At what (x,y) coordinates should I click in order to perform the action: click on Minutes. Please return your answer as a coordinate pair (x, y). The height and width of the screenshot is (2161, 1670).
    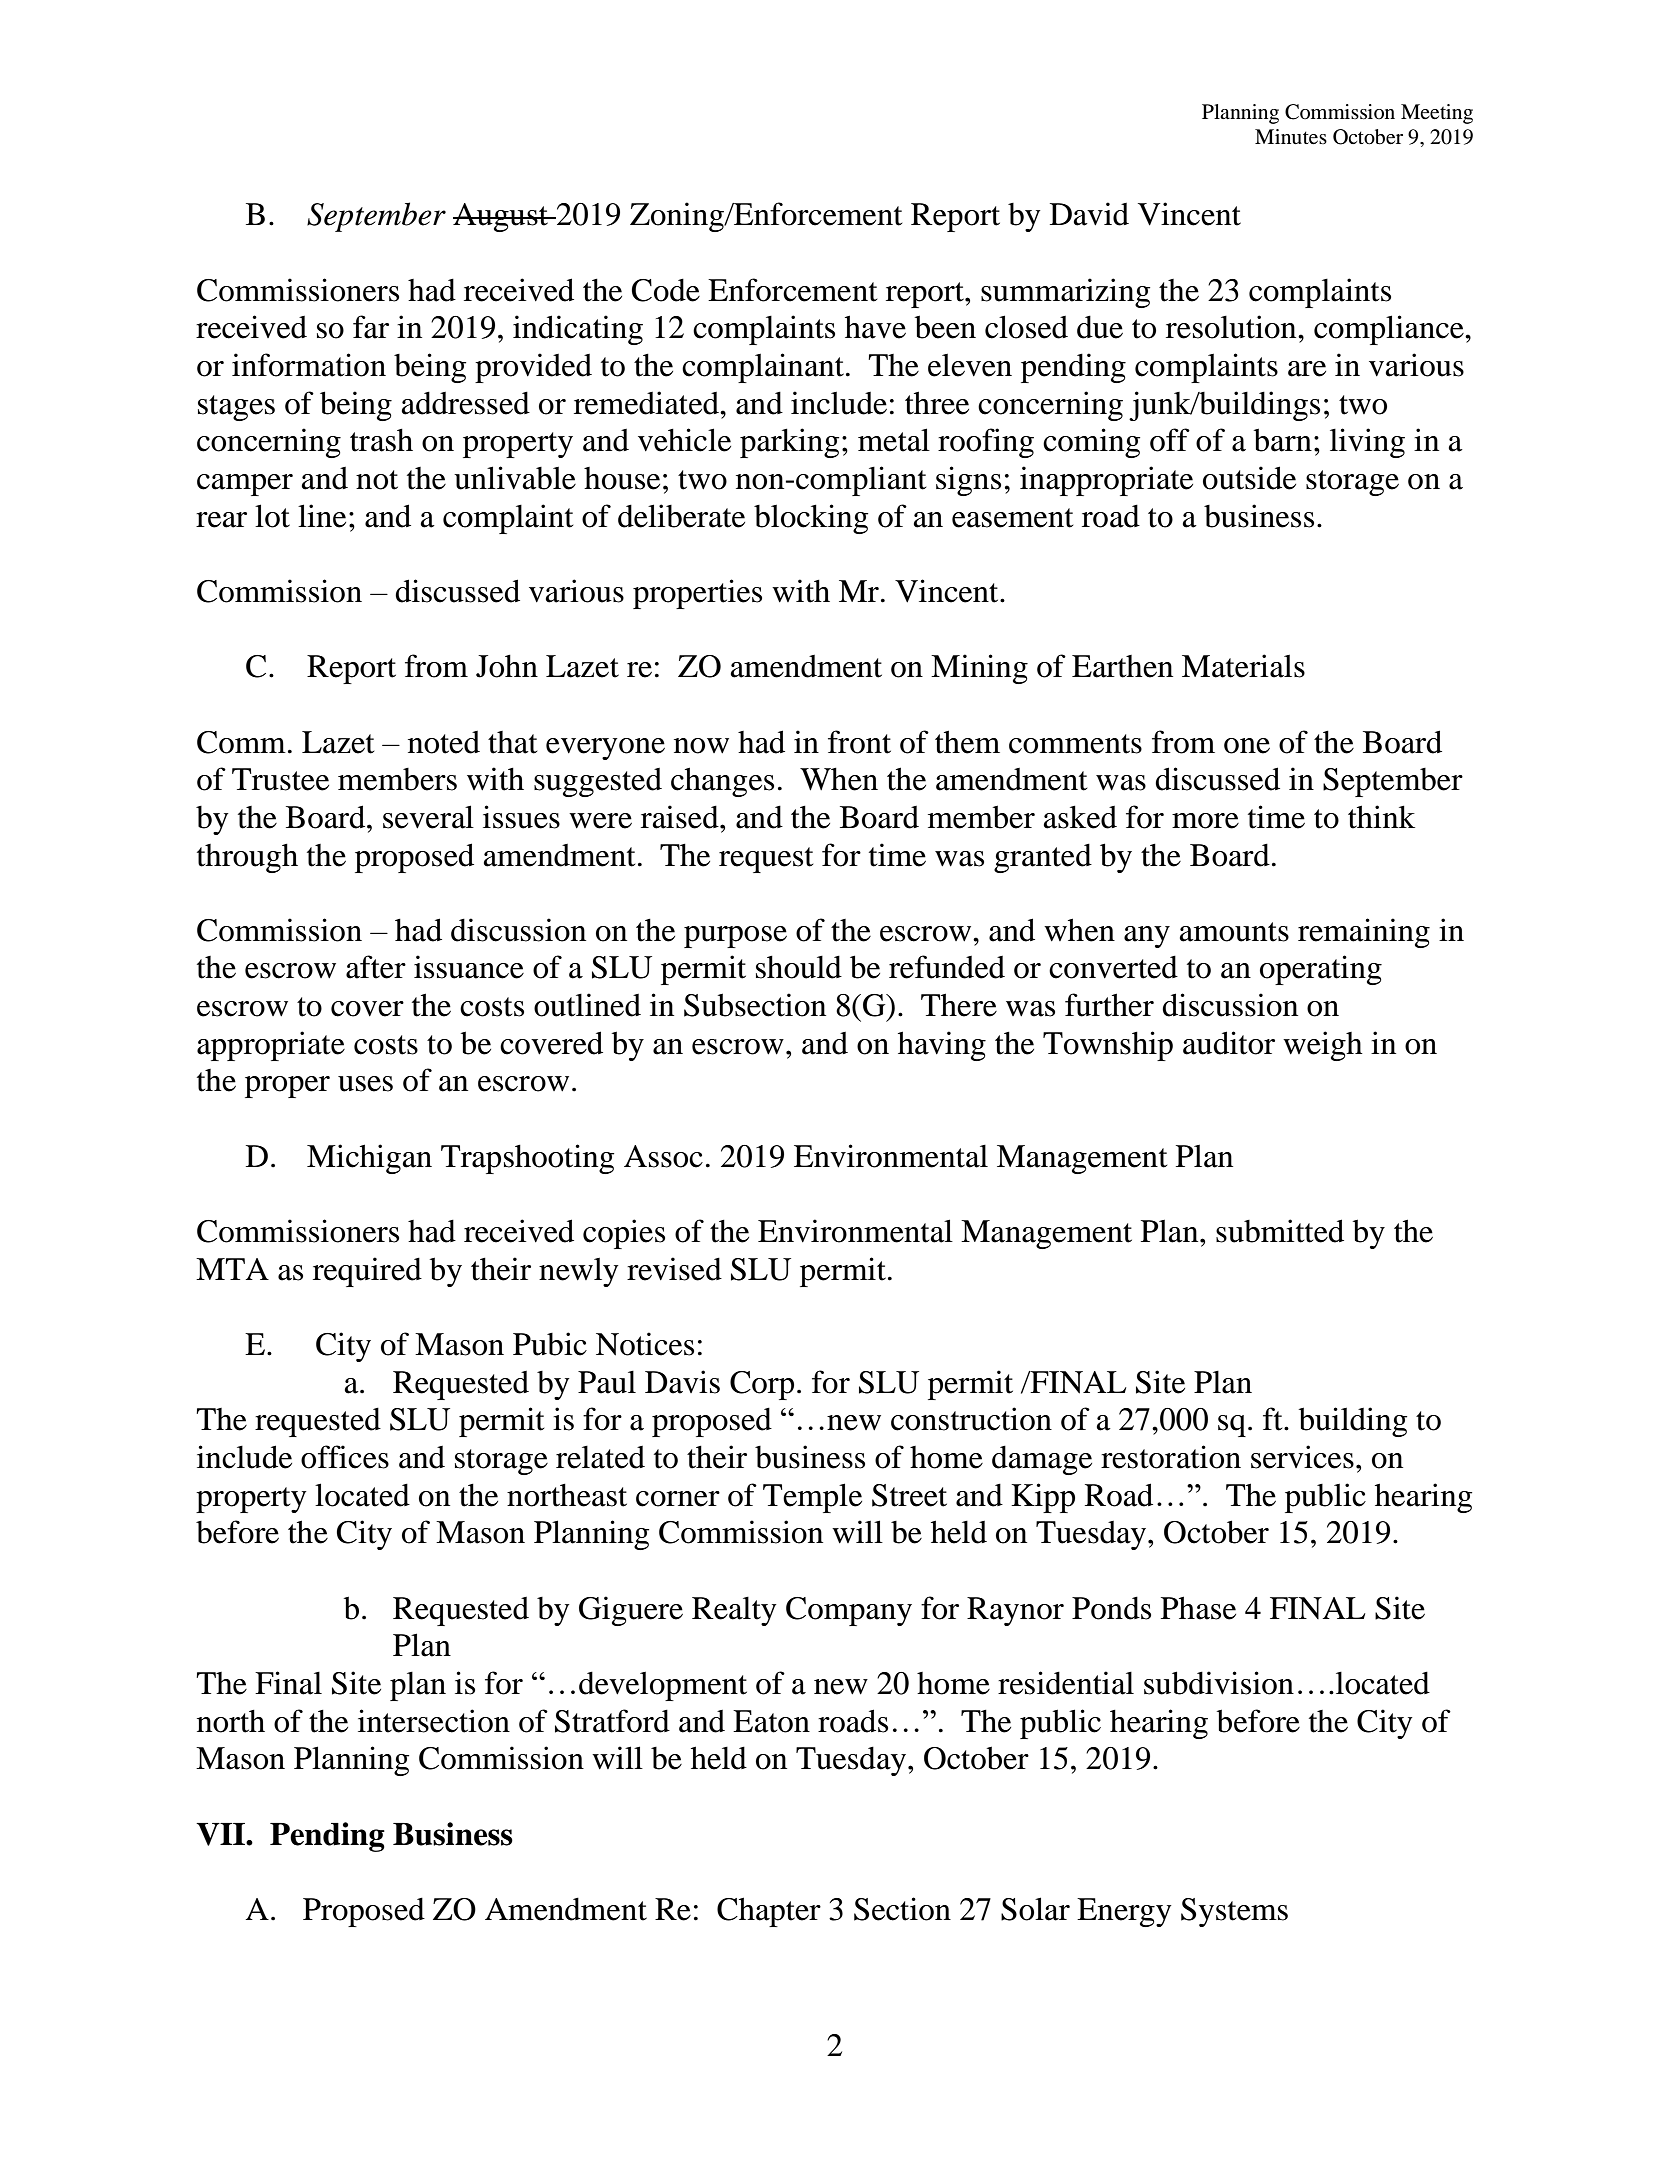
    Looking at the image, I should click on (1291, 137).
